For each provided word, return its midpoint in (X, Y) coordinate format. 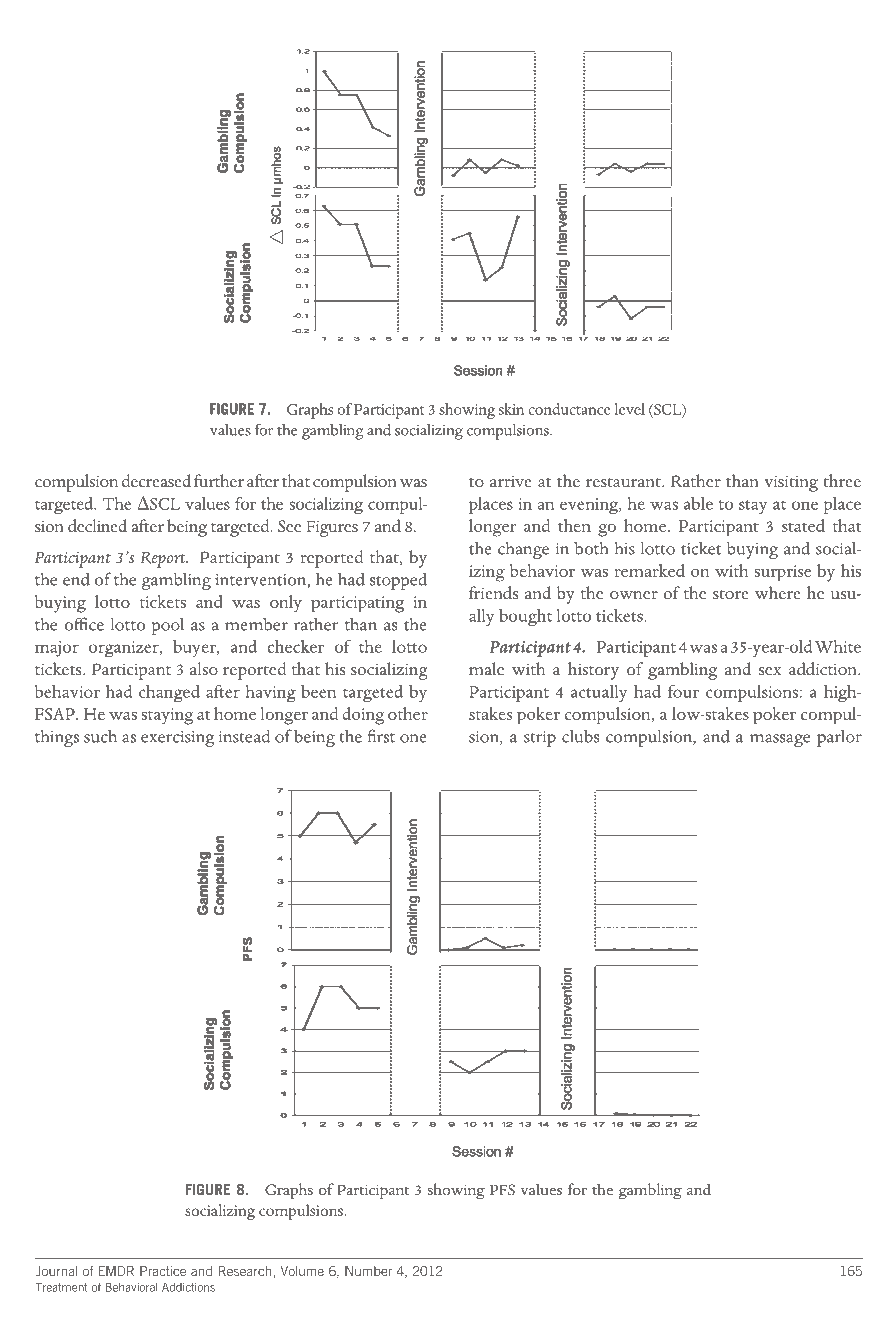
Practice (163, 1271)
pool (168, 626)
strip (540, 739)
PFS (502, 1190)
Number (368, 1271)
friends (493, 593)
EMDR (116, 1271)
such (100, 736)
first (381, 736)
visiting (791, 483)
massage (780, 740)
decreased (156, 481)
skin (511, 409)
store (731, 595)
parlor (839, 738)
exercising (177, 739)
